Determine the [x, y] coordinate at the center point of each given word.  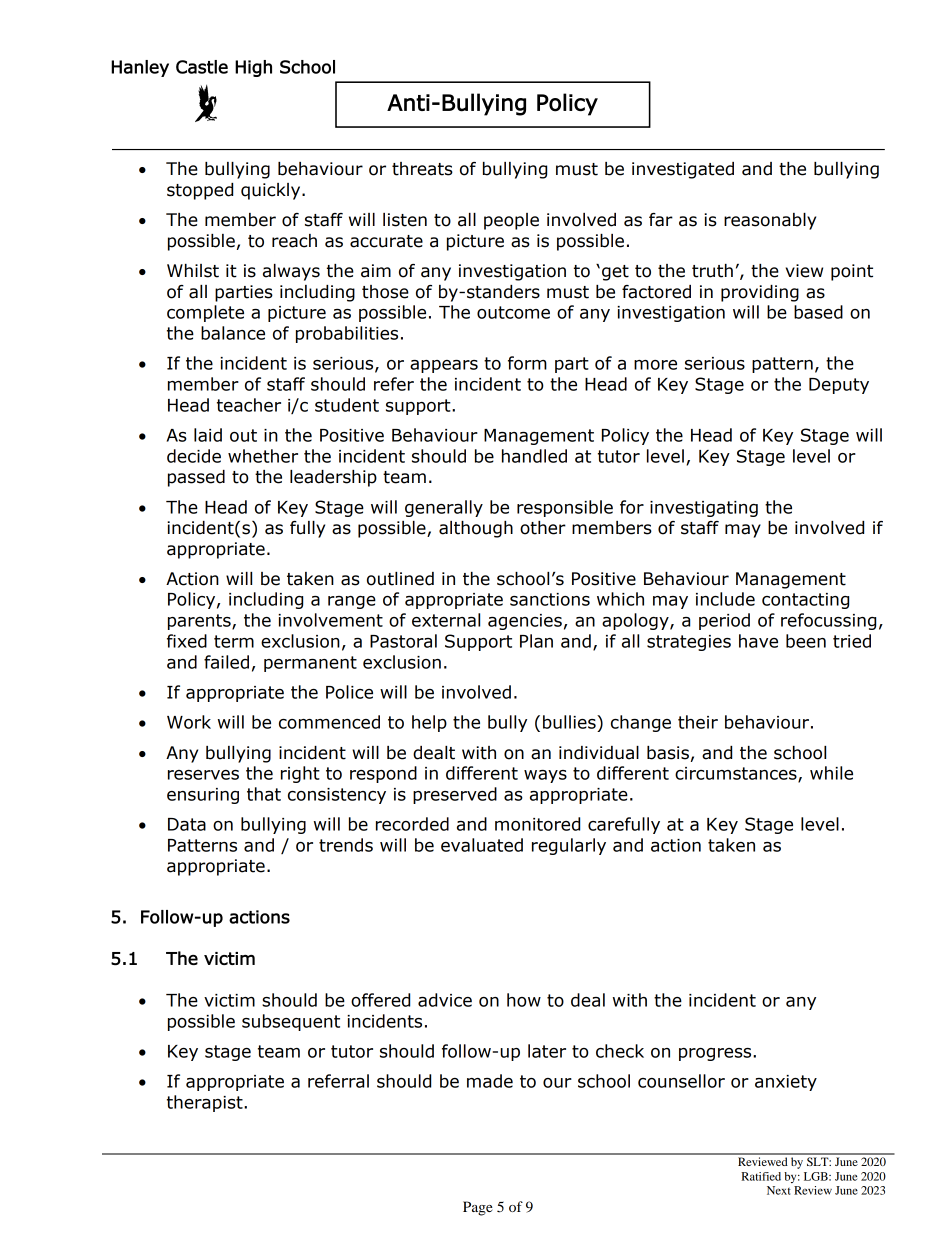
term [234, 641]
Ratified [761, 1176]
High [253, 68]
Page [478, 1208]
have [758, 641]
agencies [525, 622]
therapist [206, 1103]
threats [422, 169]
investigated [683, 170]
